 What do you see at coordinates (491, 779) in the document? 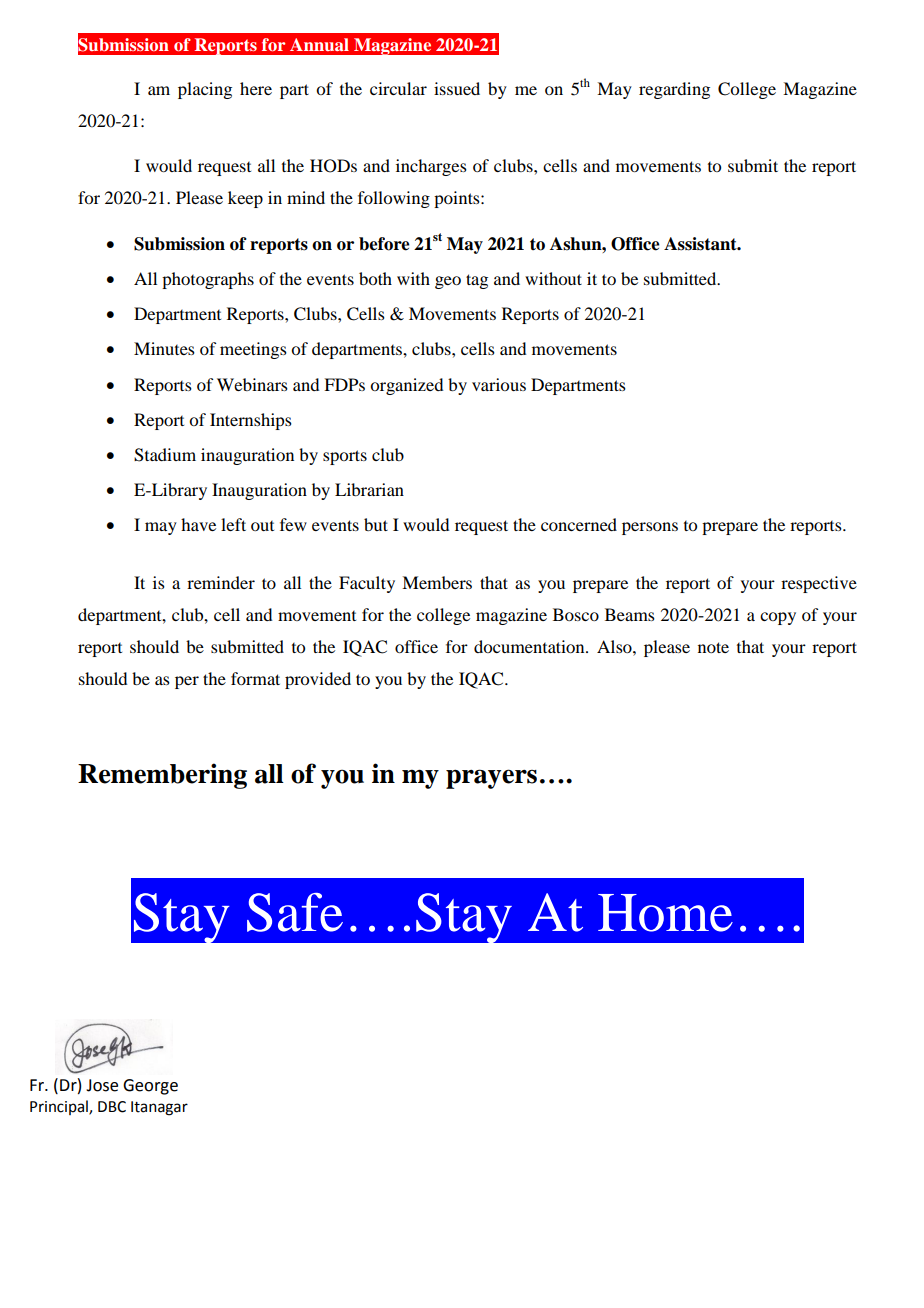
I see `prayers` at bounding box center [491, 779].
